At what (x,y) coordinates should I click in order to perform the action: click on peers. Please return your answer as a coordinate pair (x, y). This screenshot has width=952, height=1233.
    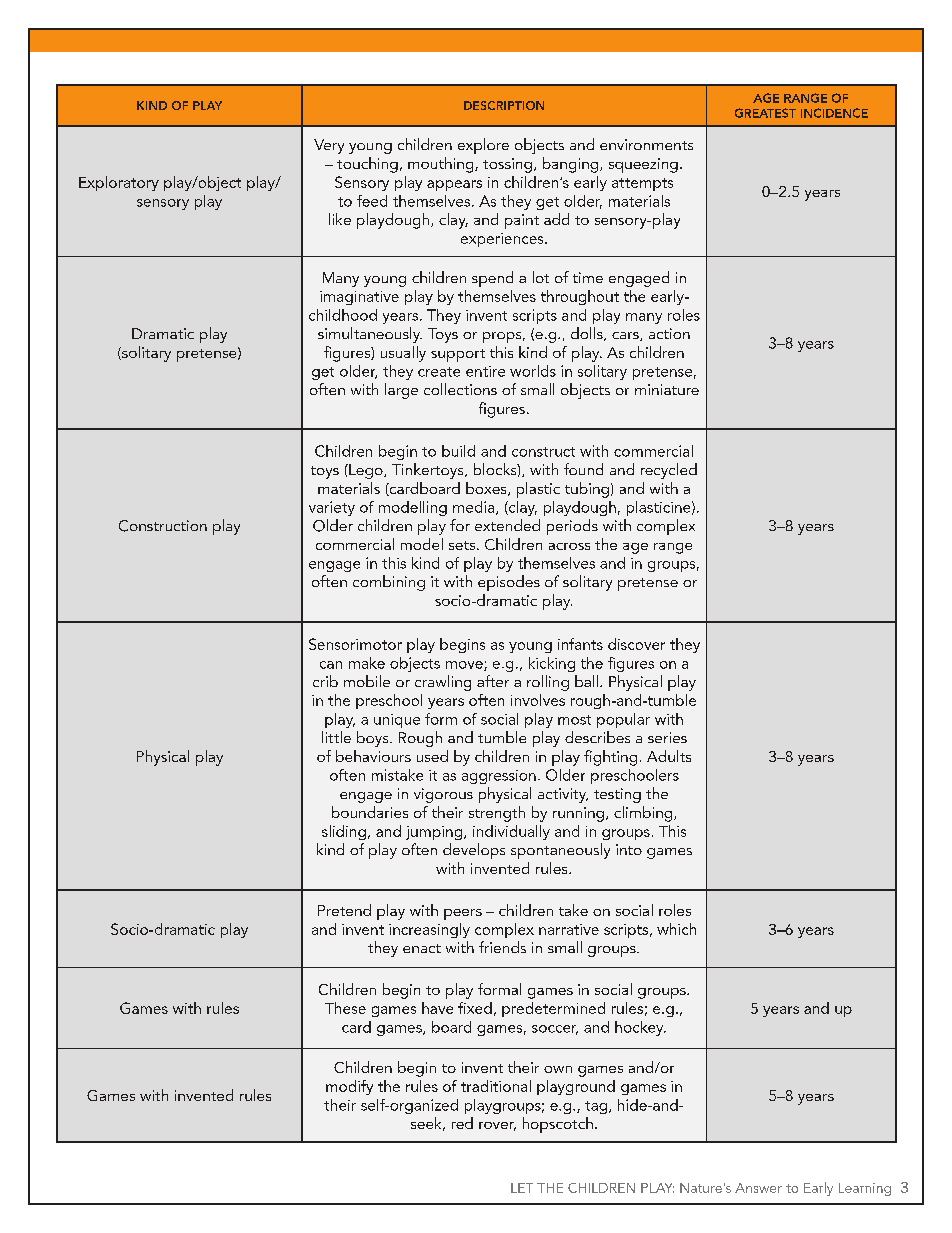
    Looking at the image, I should click on (463, 914).
